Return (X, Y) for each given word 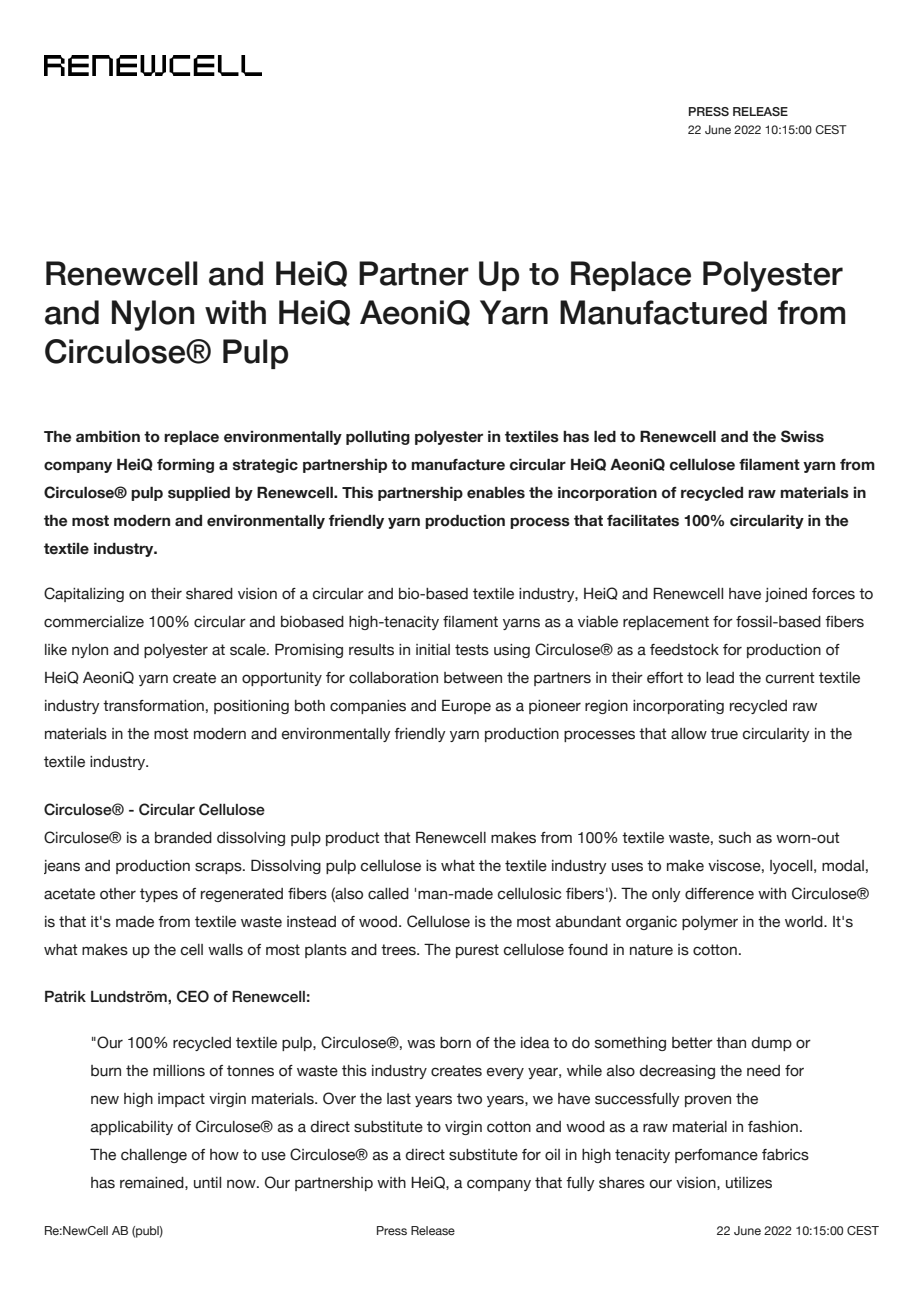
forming (185, 466)
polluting (378, 437)
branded (183, 838)
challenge (154, 1156)
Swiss (802, 436)
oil (552, 1155)
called (388, 894)
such (735, 838)
